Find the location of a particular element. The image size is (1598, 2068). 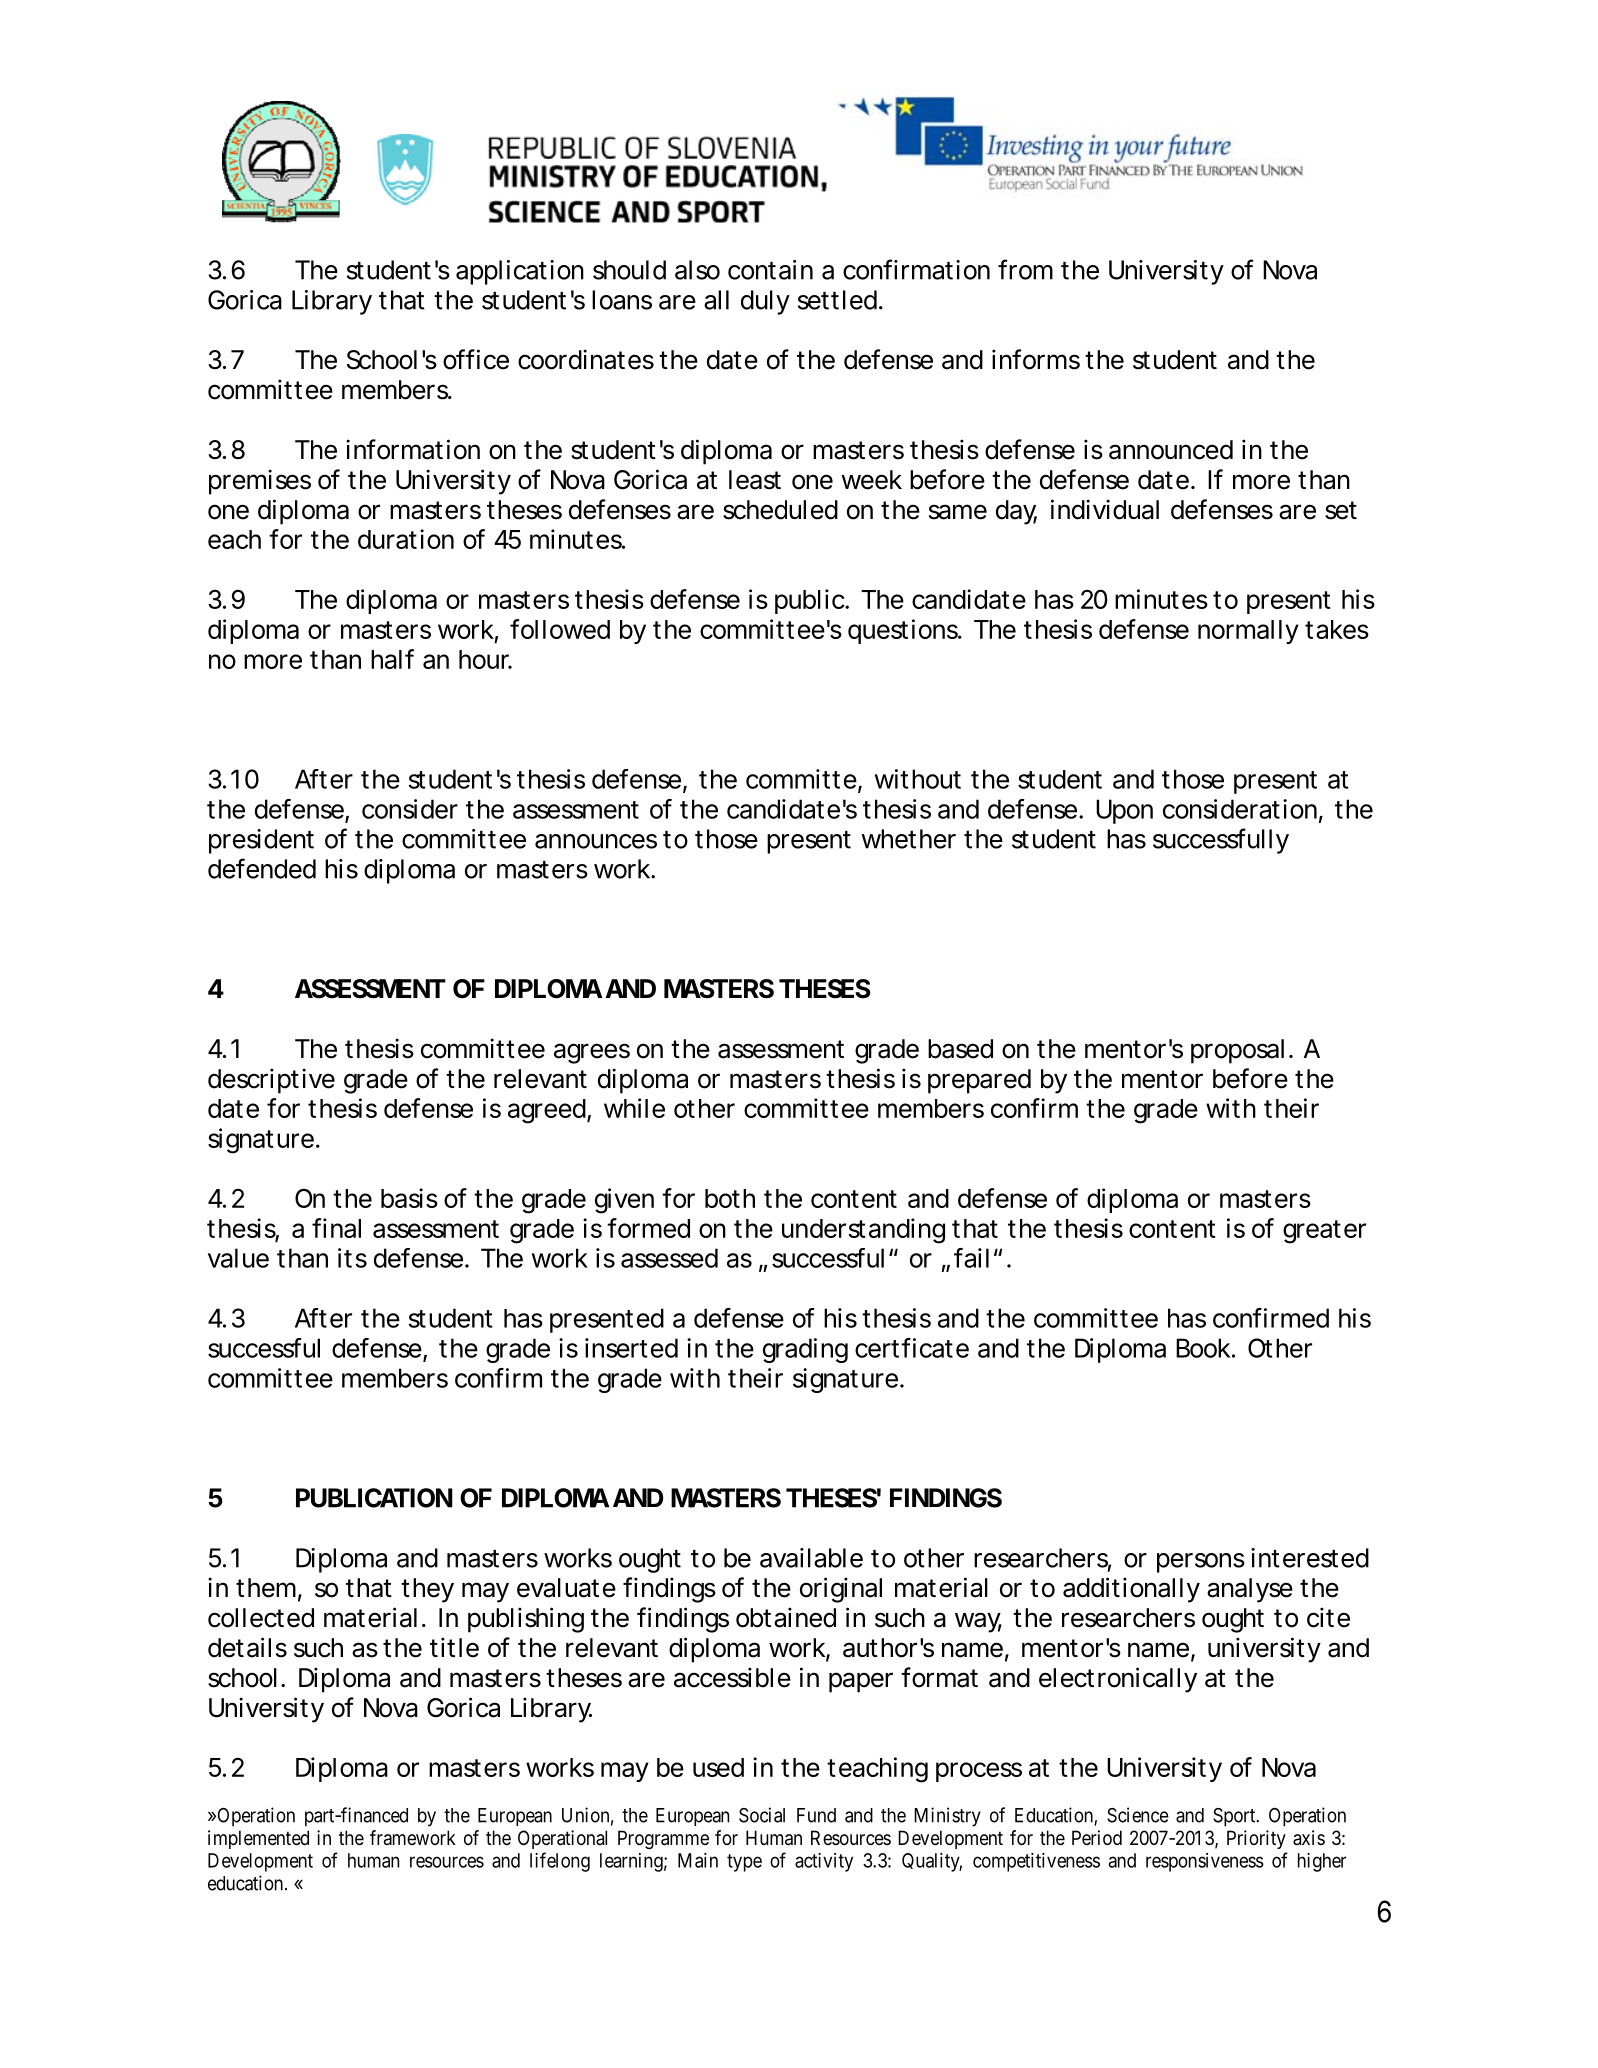

implemented is located at coordinates (258, 1839).
